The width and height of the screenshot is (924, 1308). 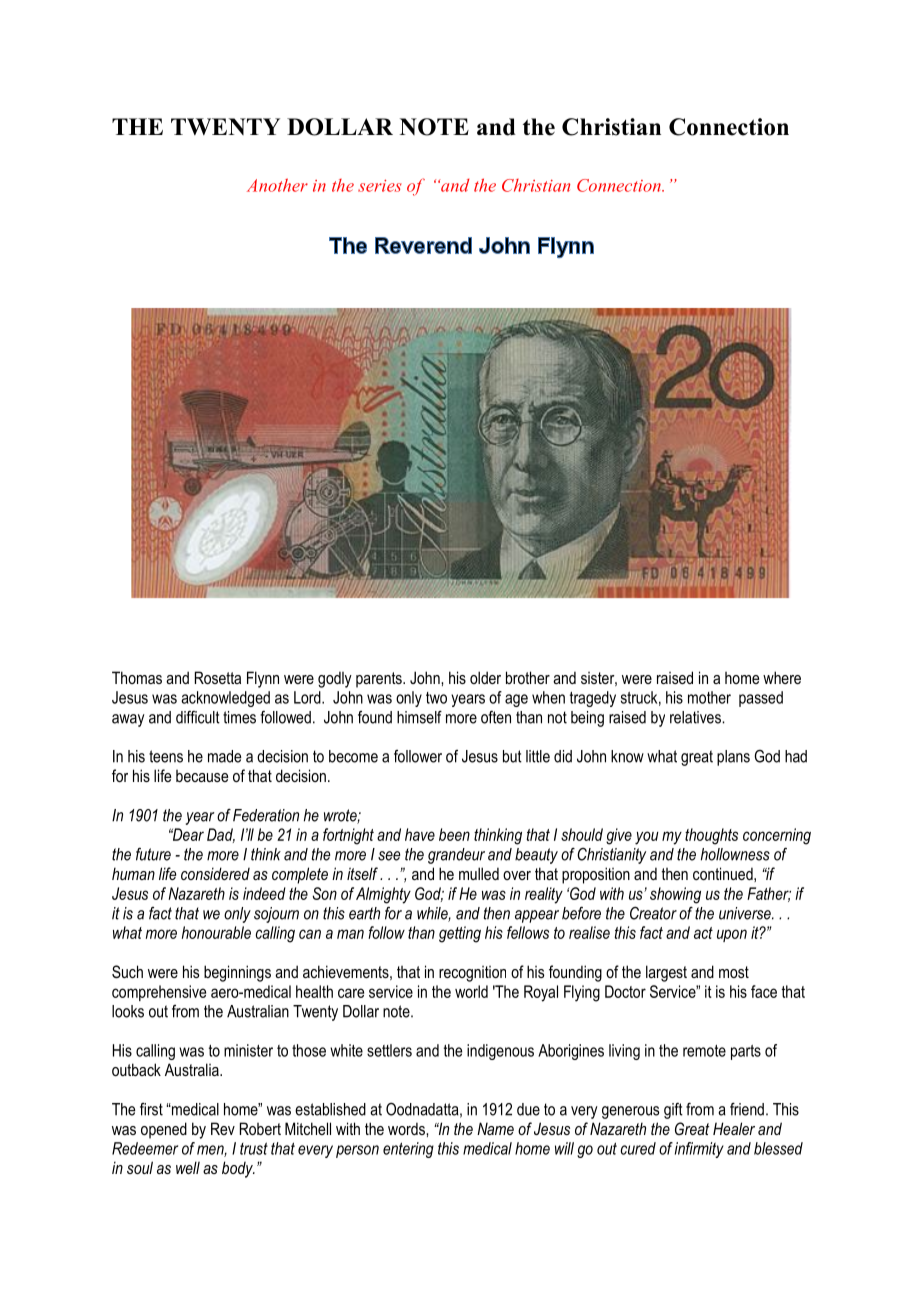 I want to click on Rosetta, so click(x=218, y=677).
